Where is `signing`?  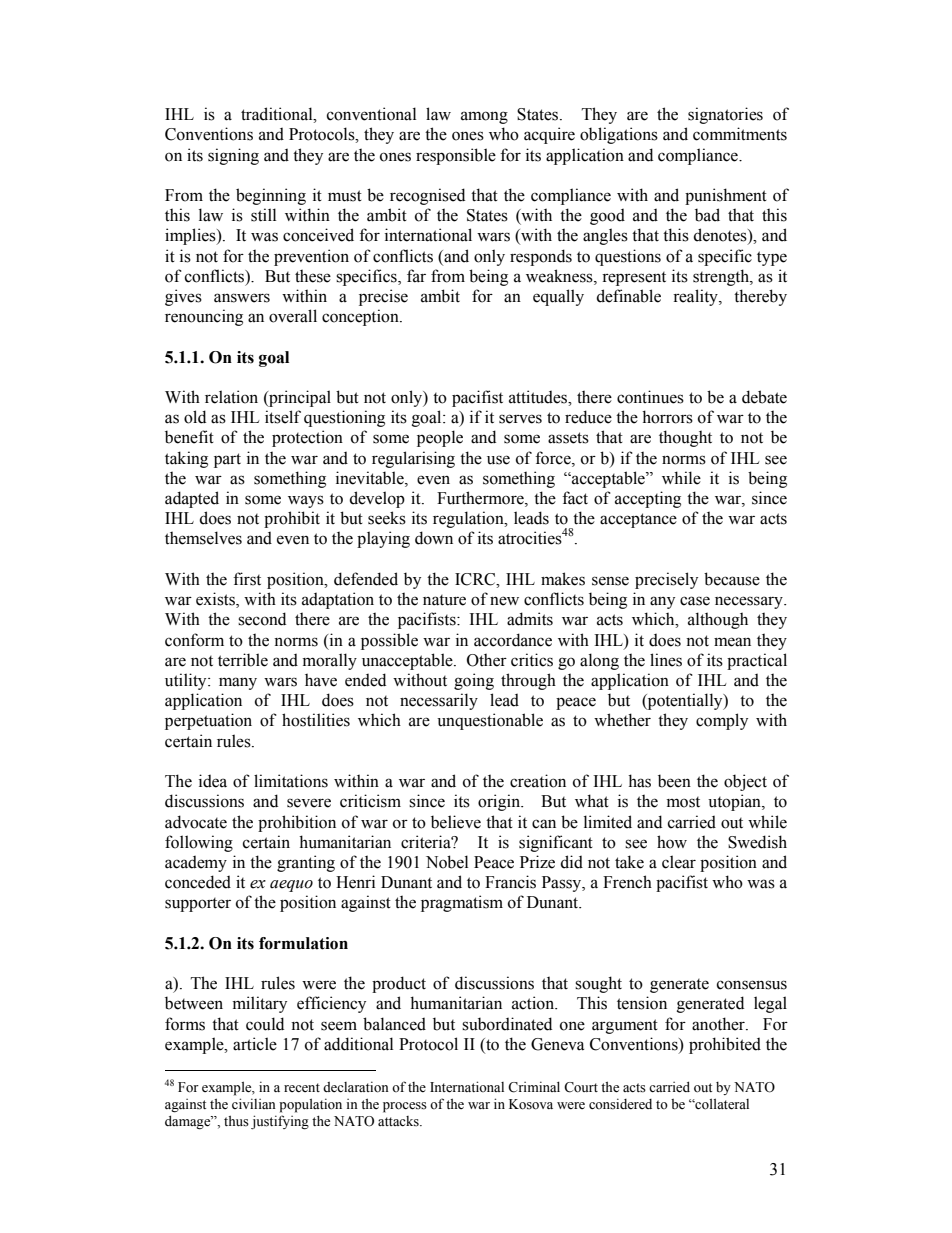 signing is located at coordinates (233, 156).
